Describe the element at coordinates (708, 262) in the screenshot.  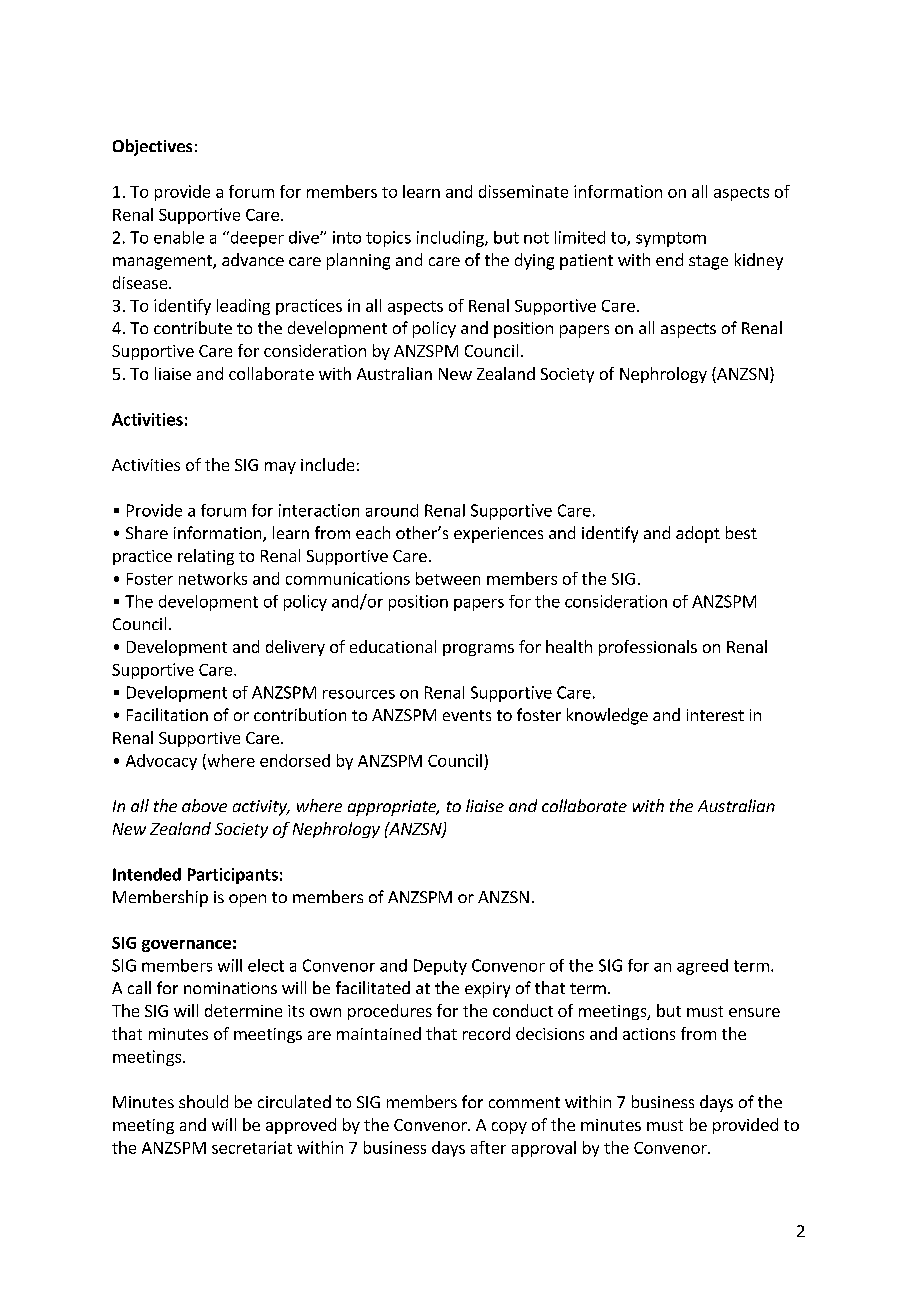
I see `stage` at that location.
